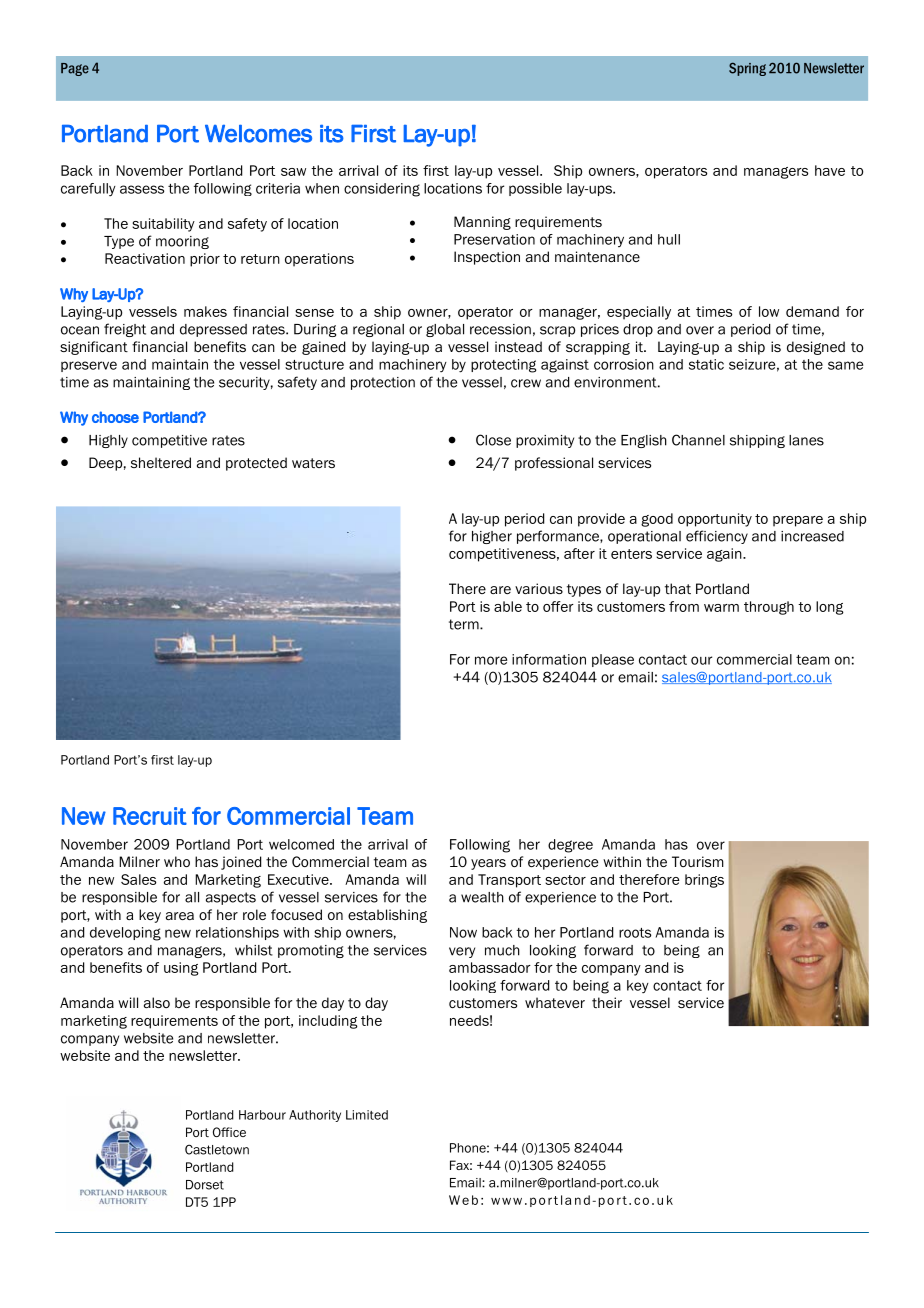  What do you see at coordinates (161, 462) in the screenshot?
I see `sheltered` at bounding box center [161, 462].
